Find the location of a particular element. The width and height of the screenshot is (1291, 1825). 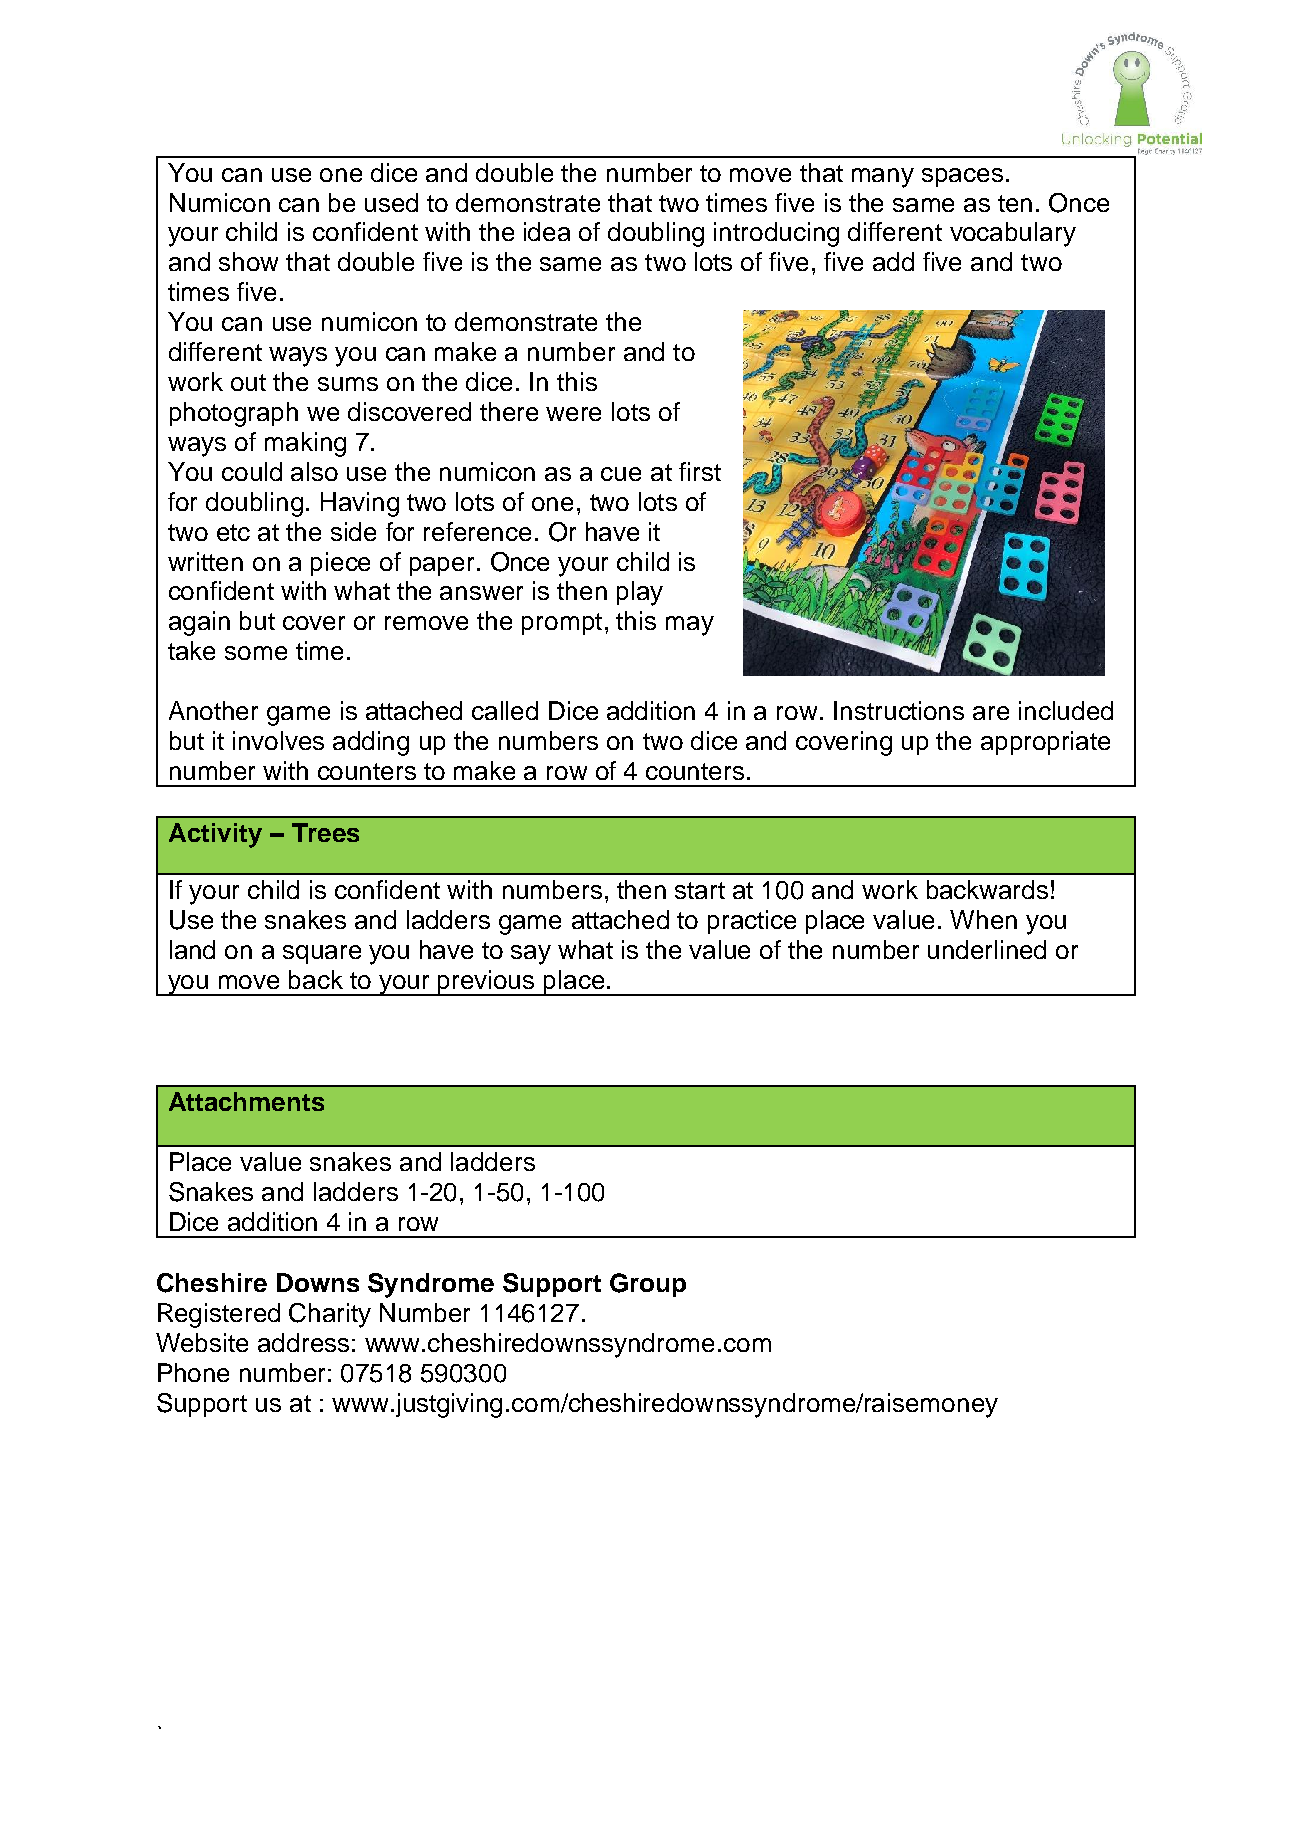

appropriate is located at coordinates (1045, 743).
